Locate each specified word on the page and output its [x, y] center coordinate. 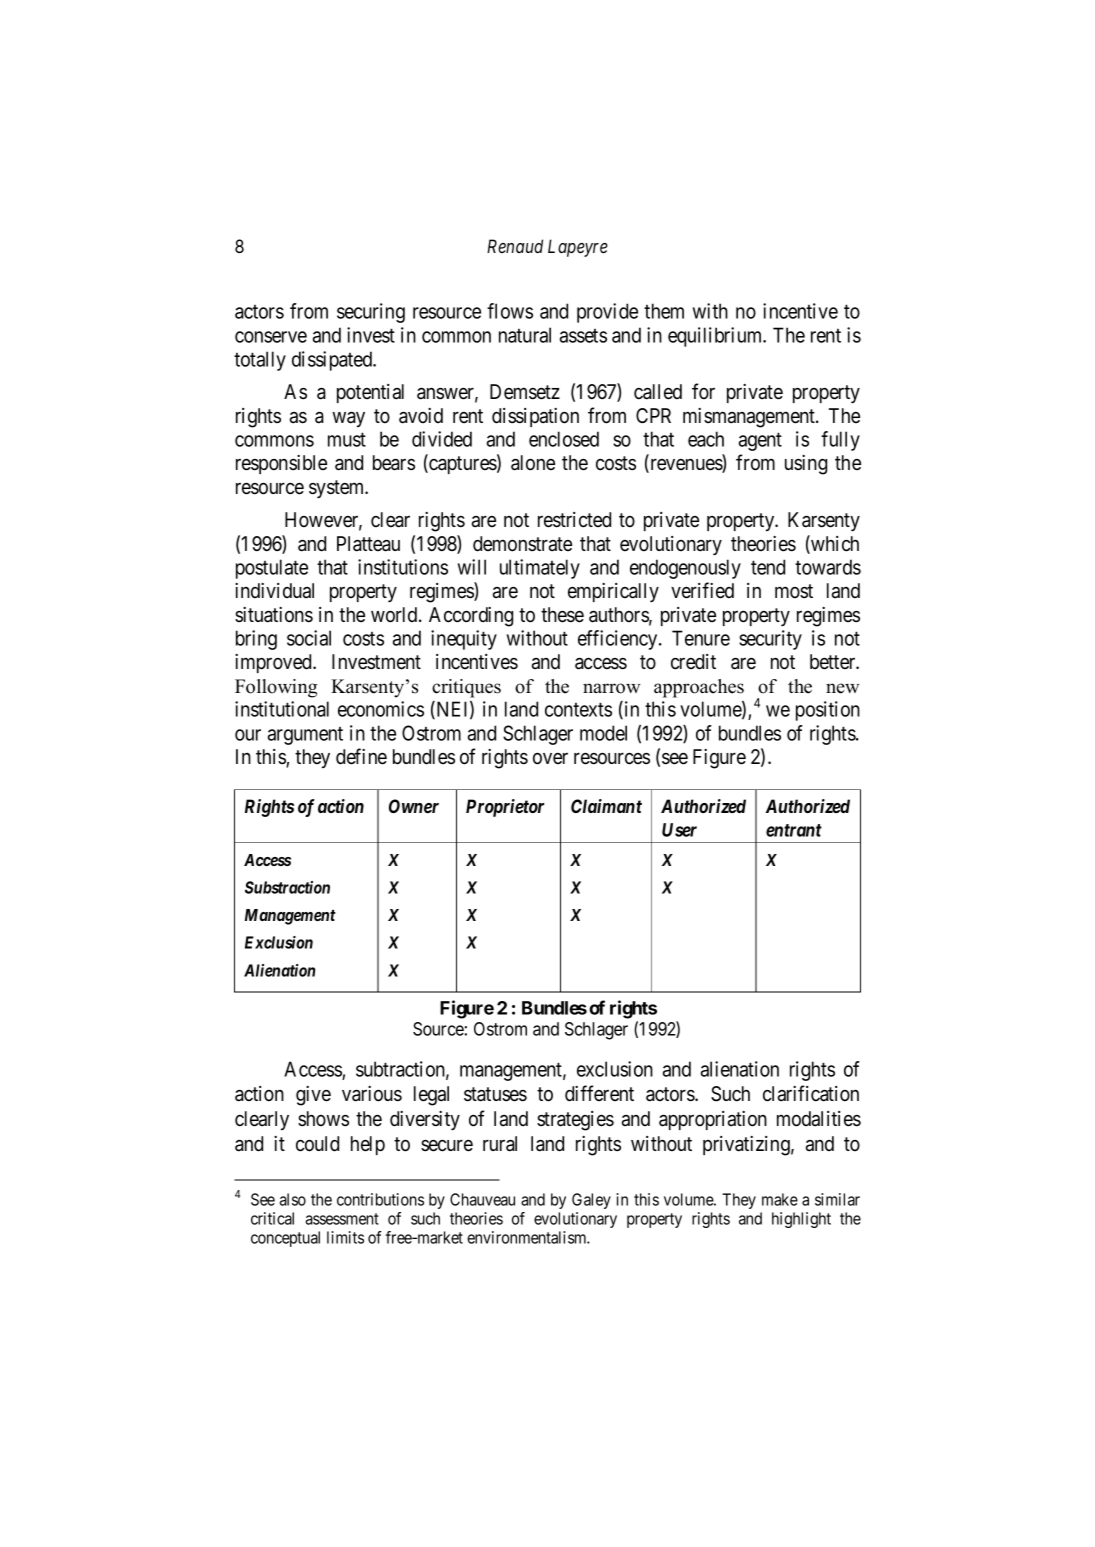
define [361, 756]
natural [525, 335]
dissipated [333, 361]
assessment [342, 1219]
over [550, 759]
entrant [794, 830]
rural [500, 1144]
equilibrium [716, 337]
